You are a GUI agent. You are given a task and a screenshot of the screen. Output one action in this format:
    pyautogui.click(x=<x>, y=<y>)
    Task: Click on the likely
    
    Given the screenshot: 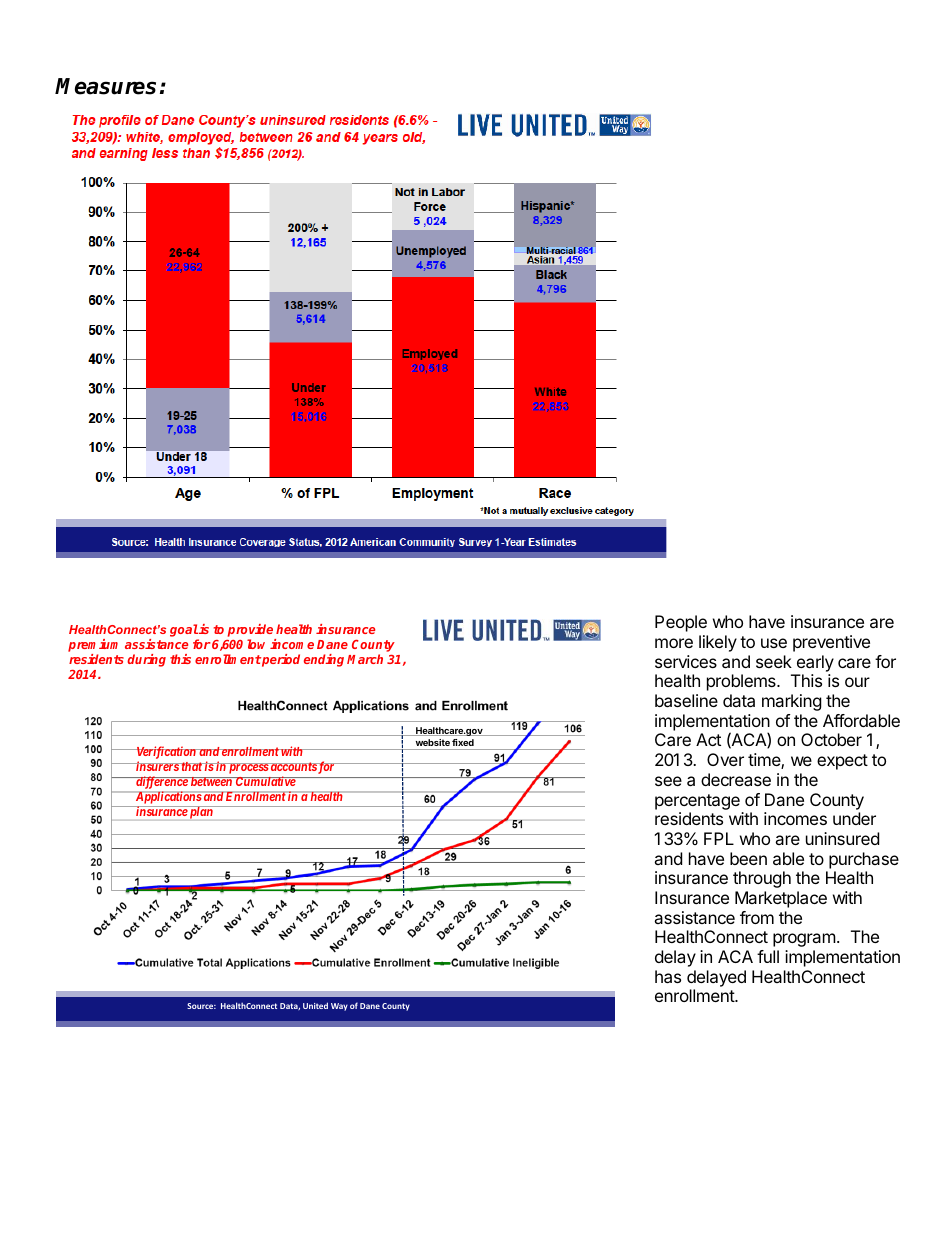 What is the action you would take?
    pyautogui.click(x=718, y=643)
